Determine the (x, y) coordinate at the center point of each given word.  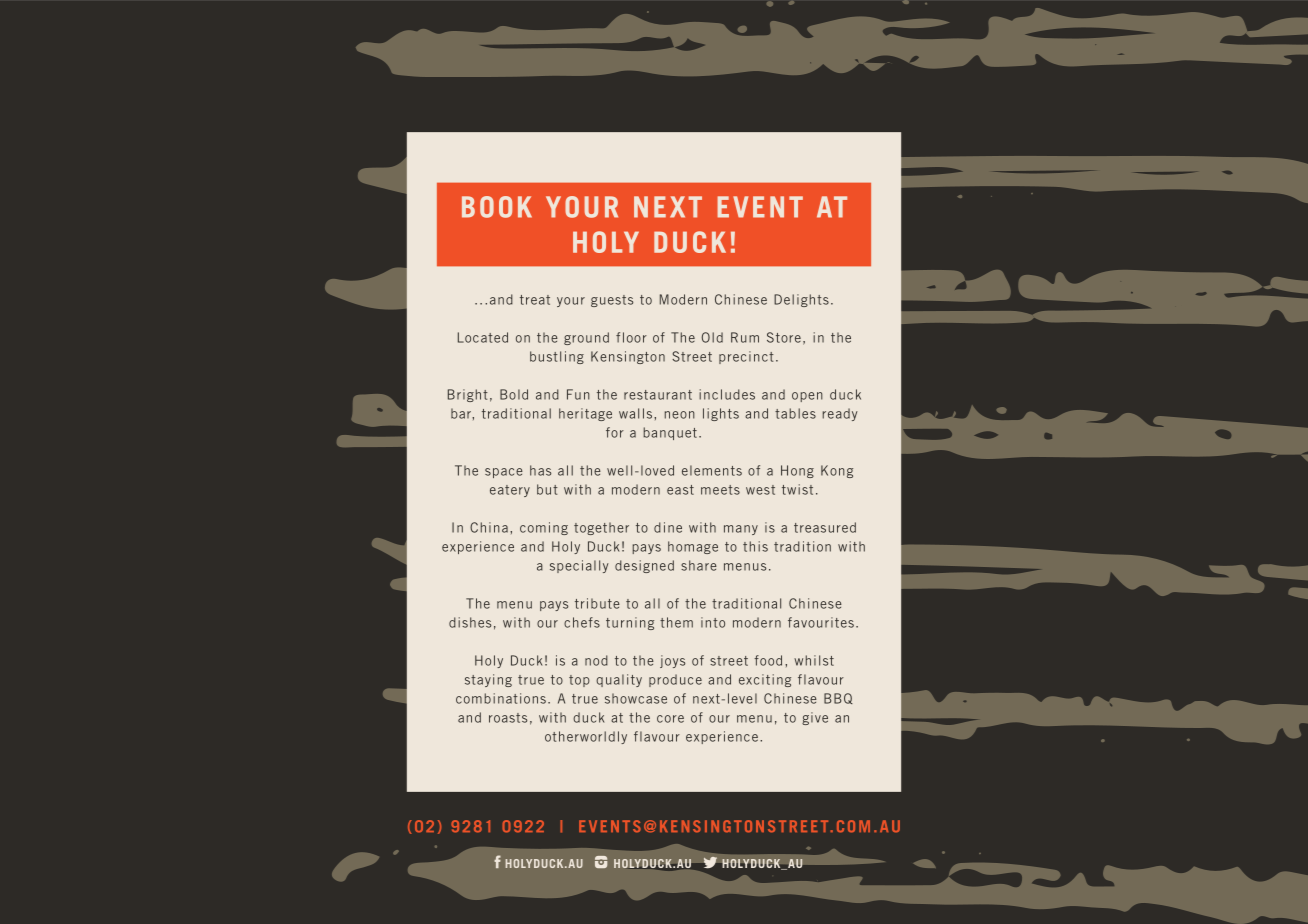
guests (612, 301)
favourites (821, 622)
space (504, 473)
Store (784, 337)
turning (630, 623)
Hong (797, 471)
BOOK (497, 207)
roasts (508, 718)
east (680, 490)
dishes (470, 622)
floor (631, 337)
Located (483, 337)
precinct (746, 357)
